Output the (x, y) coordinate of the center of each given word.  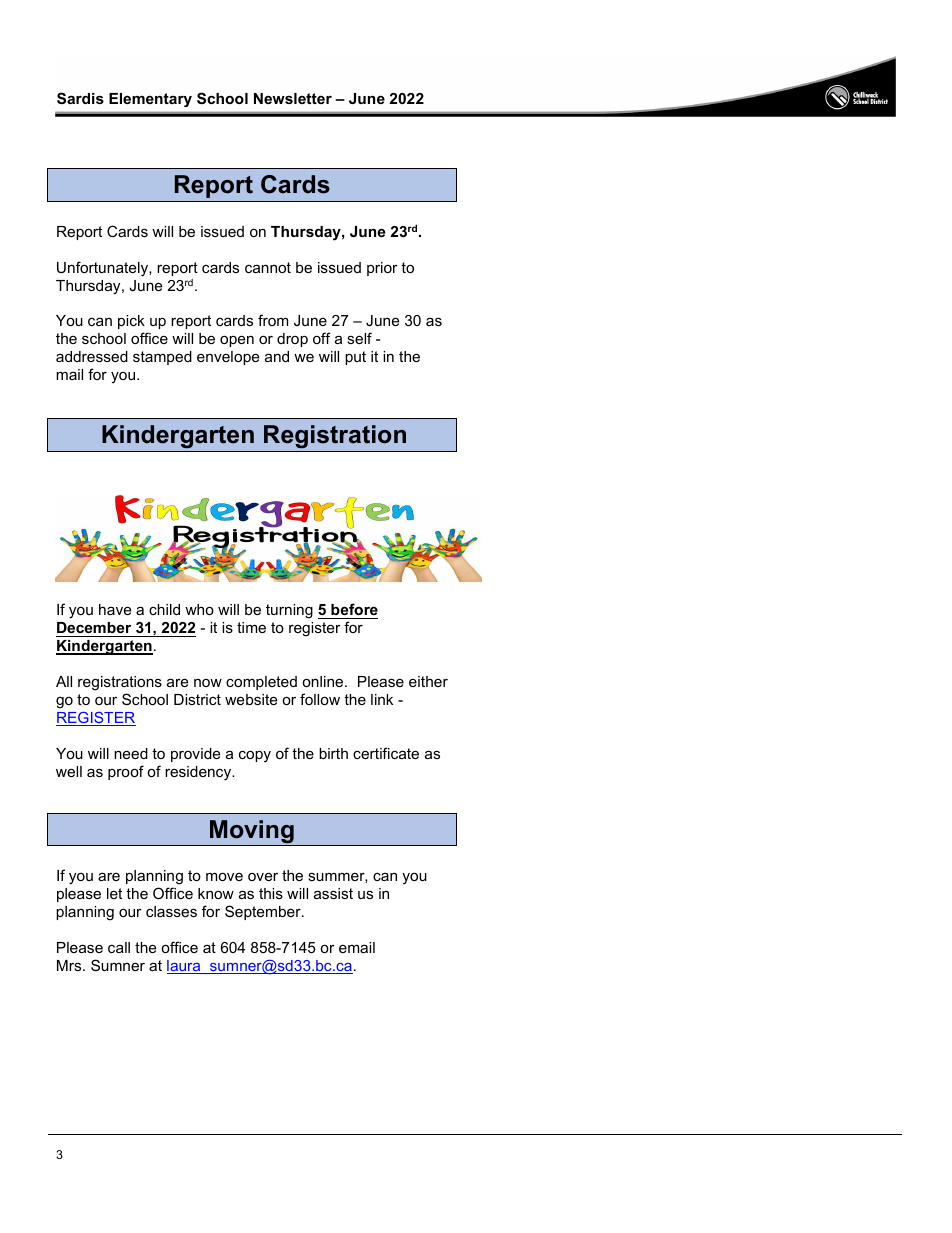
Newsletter (293, 98)
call (119, 947)
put (355, 358)
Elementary (150, 100)
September (264, 912)
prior (382, 269)
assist (333, 893)
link (382, 699)
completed (261, 683)
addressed (92, 356)
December (95, 629)
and (277, 356)
